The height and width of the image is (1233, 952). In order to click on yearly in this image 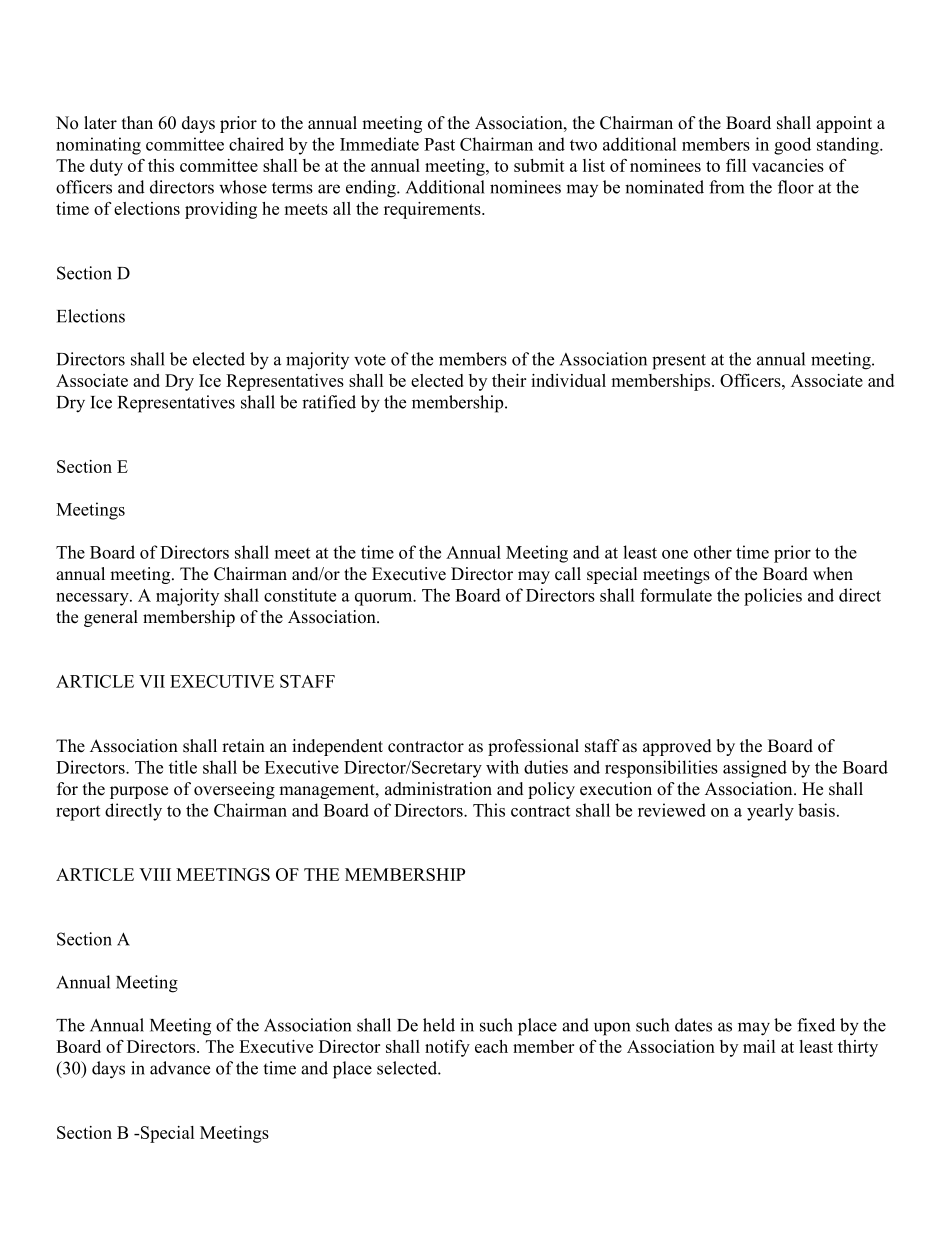, I will do `click(770, 812)`.
